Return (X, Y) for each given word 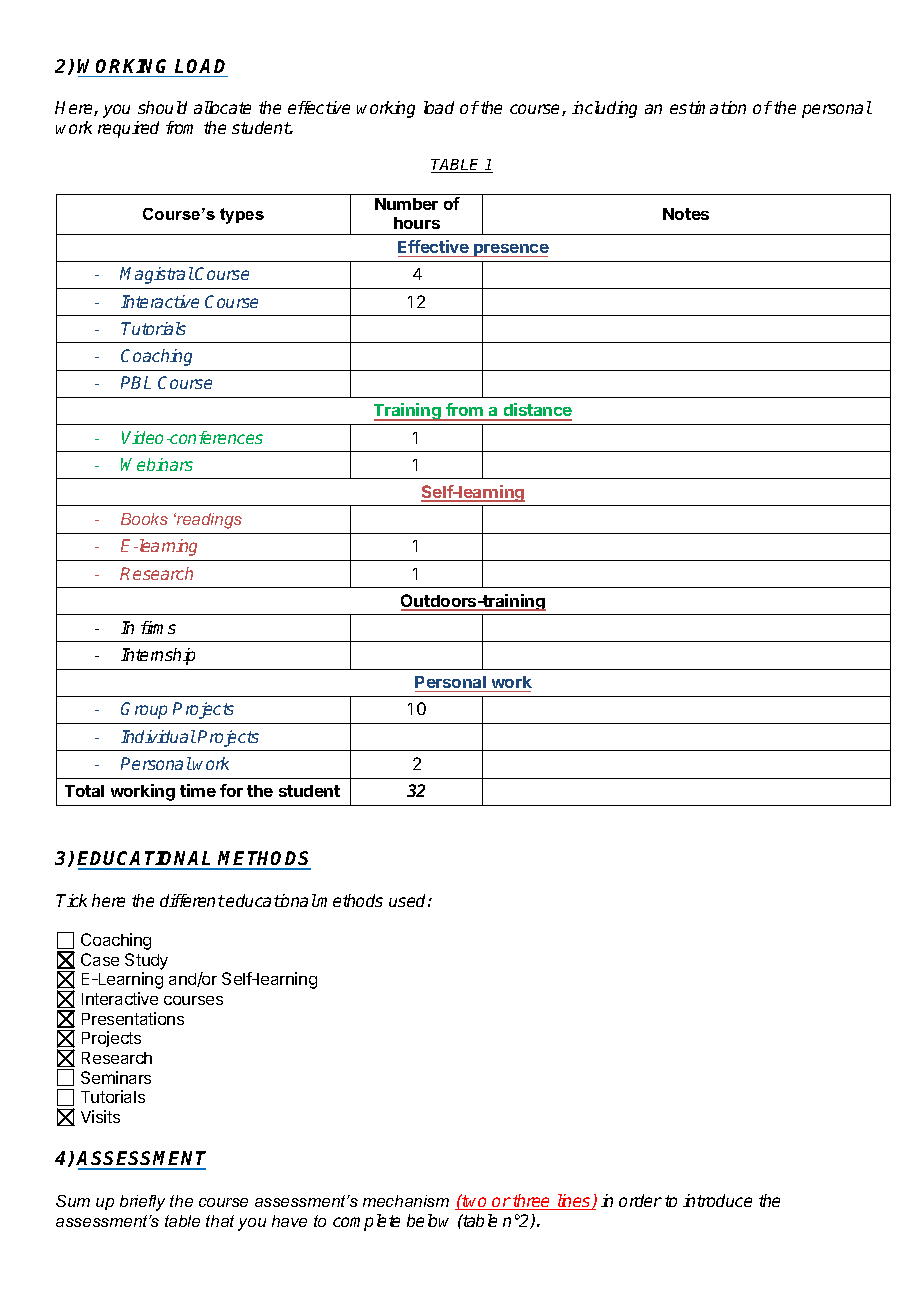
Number (406, 204)
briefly (142, 1203)
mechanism (406, 1201)
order (640, 1200)
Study (146, 961)
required (128, 129)
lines (573, 1202)
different (192, 900)
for (231, 790)
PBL (136, 382)
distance (536, 411)
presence (510, 250)
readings (208, 521)
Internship (158, 656)
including (604, 109)
